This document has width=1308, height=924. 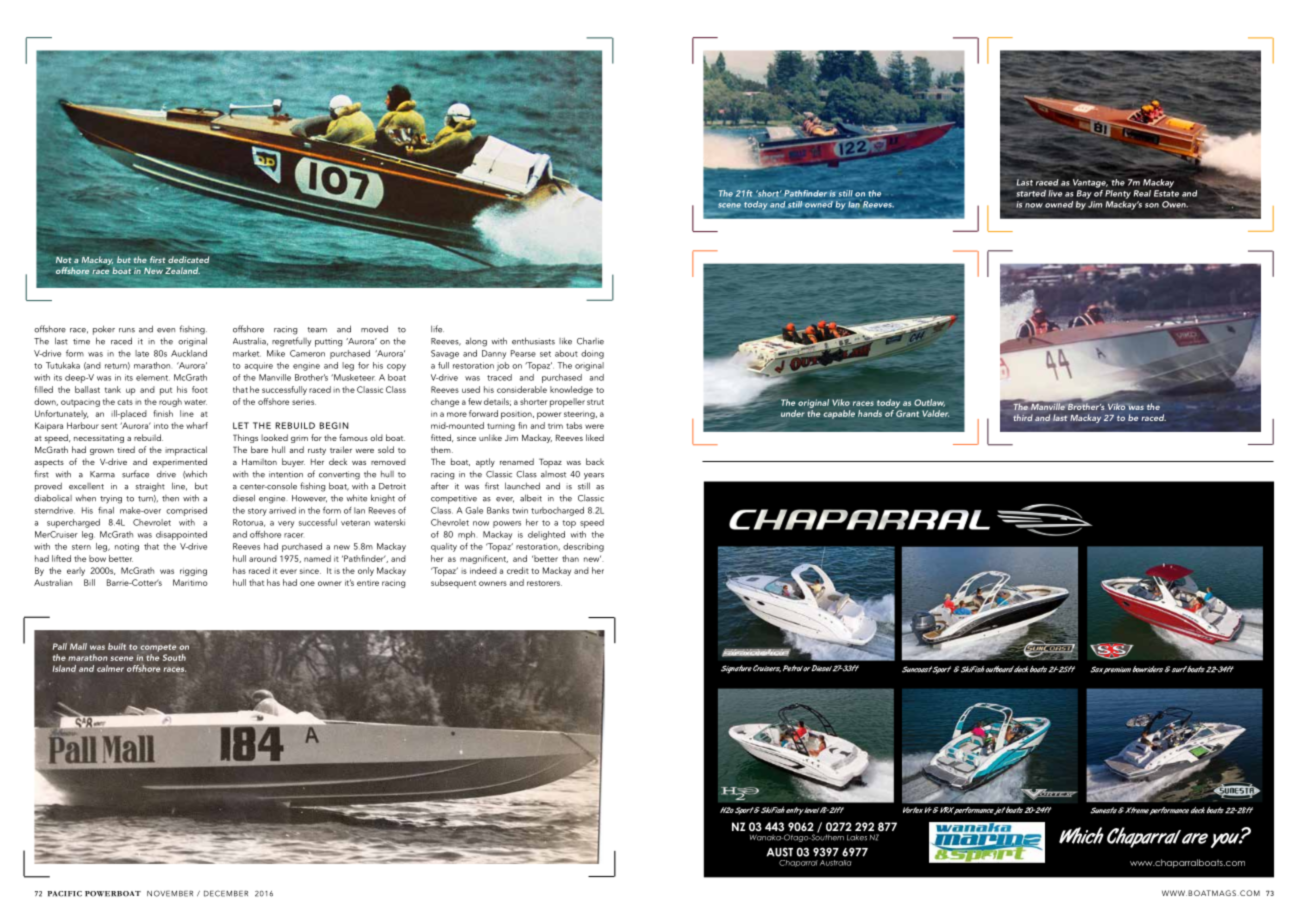 I want to click on NOVEMBER, so click(x=170, y=893).
